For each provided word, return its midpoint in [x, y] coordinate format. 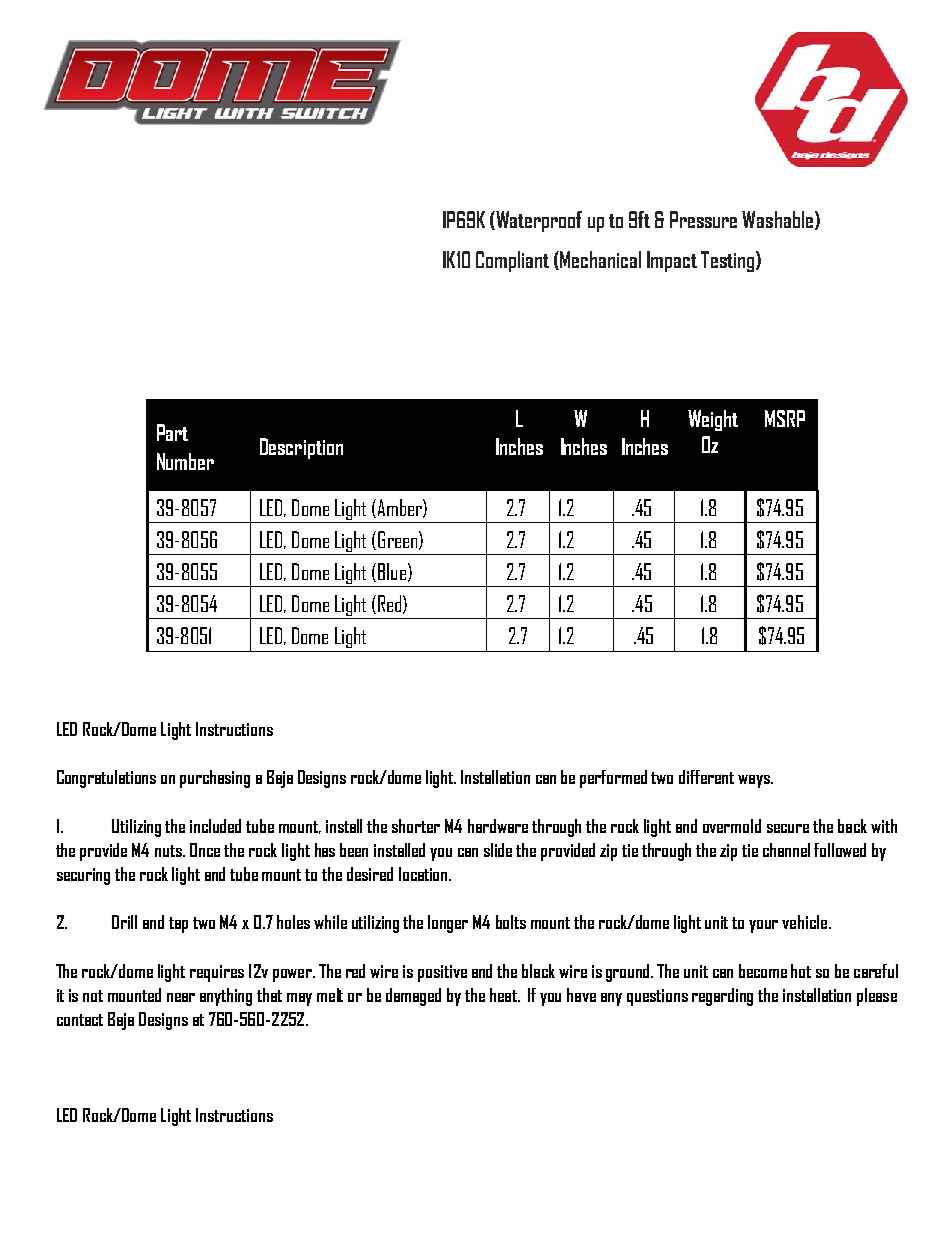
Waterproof [539, 221]
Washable [777, 219]
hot [801, 971]
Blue [392, 571]
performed [613, 779]
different [706, 777]
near [181, 997]
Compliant [512, 261]
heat [504, 995]
